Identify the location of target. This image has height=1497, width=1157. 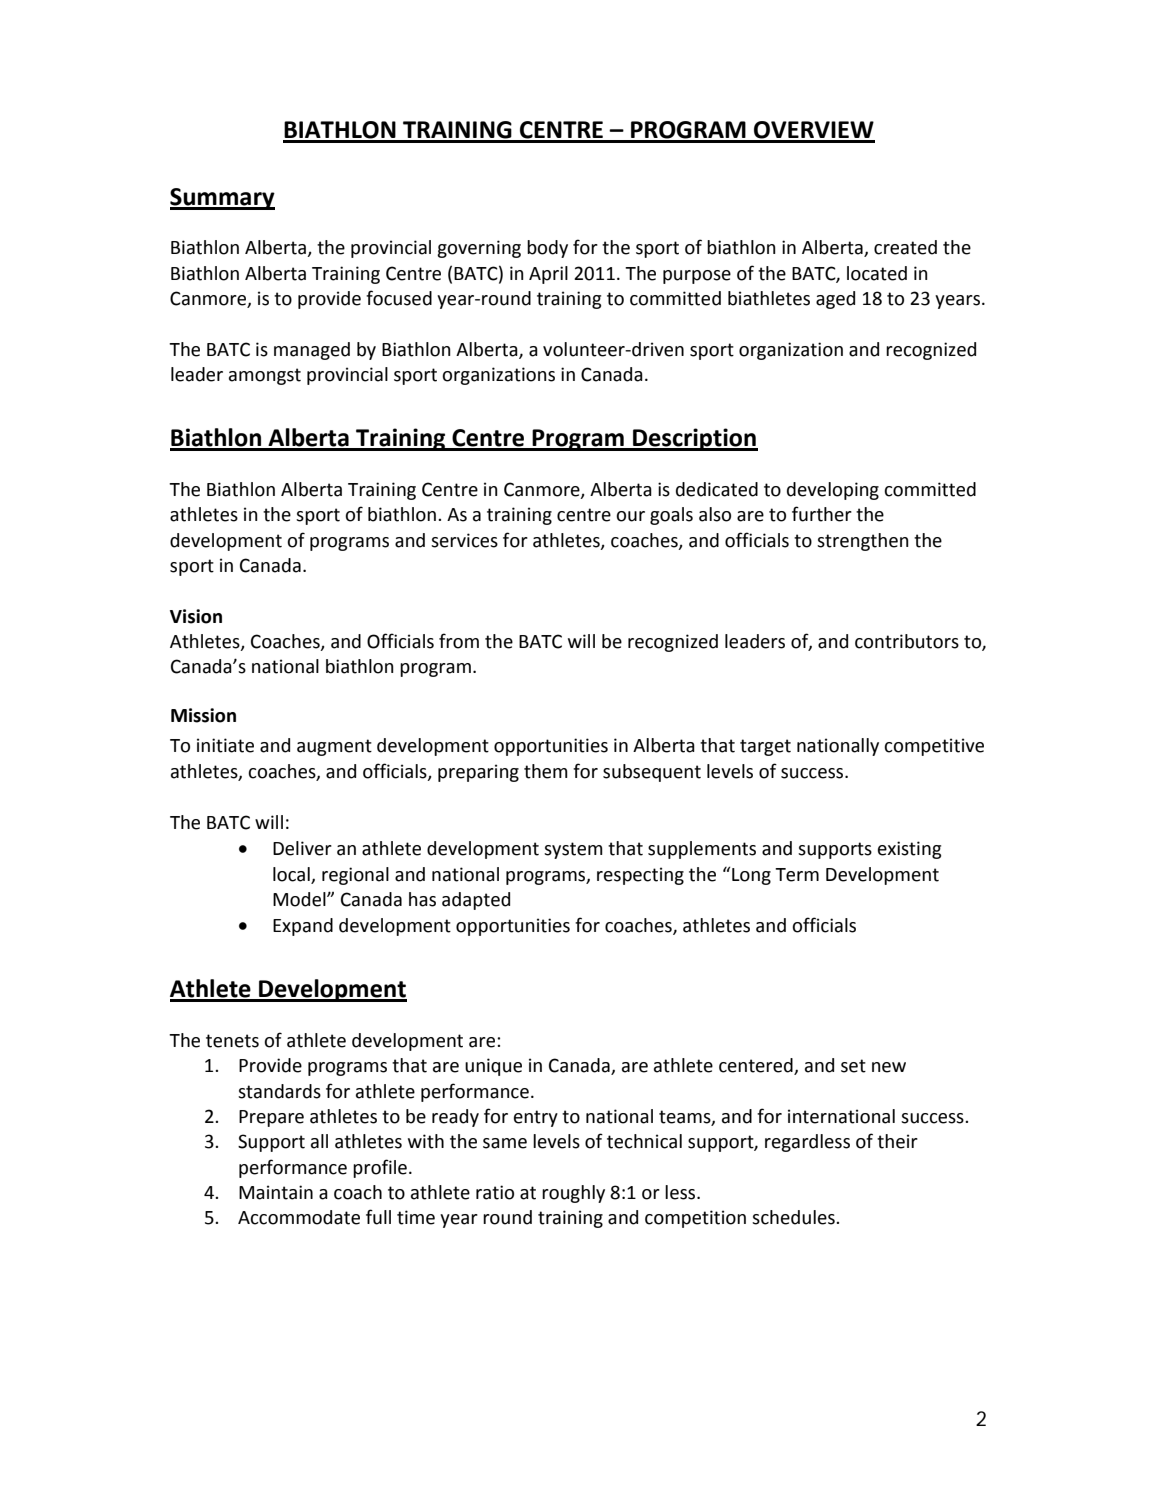
(765, 747).
